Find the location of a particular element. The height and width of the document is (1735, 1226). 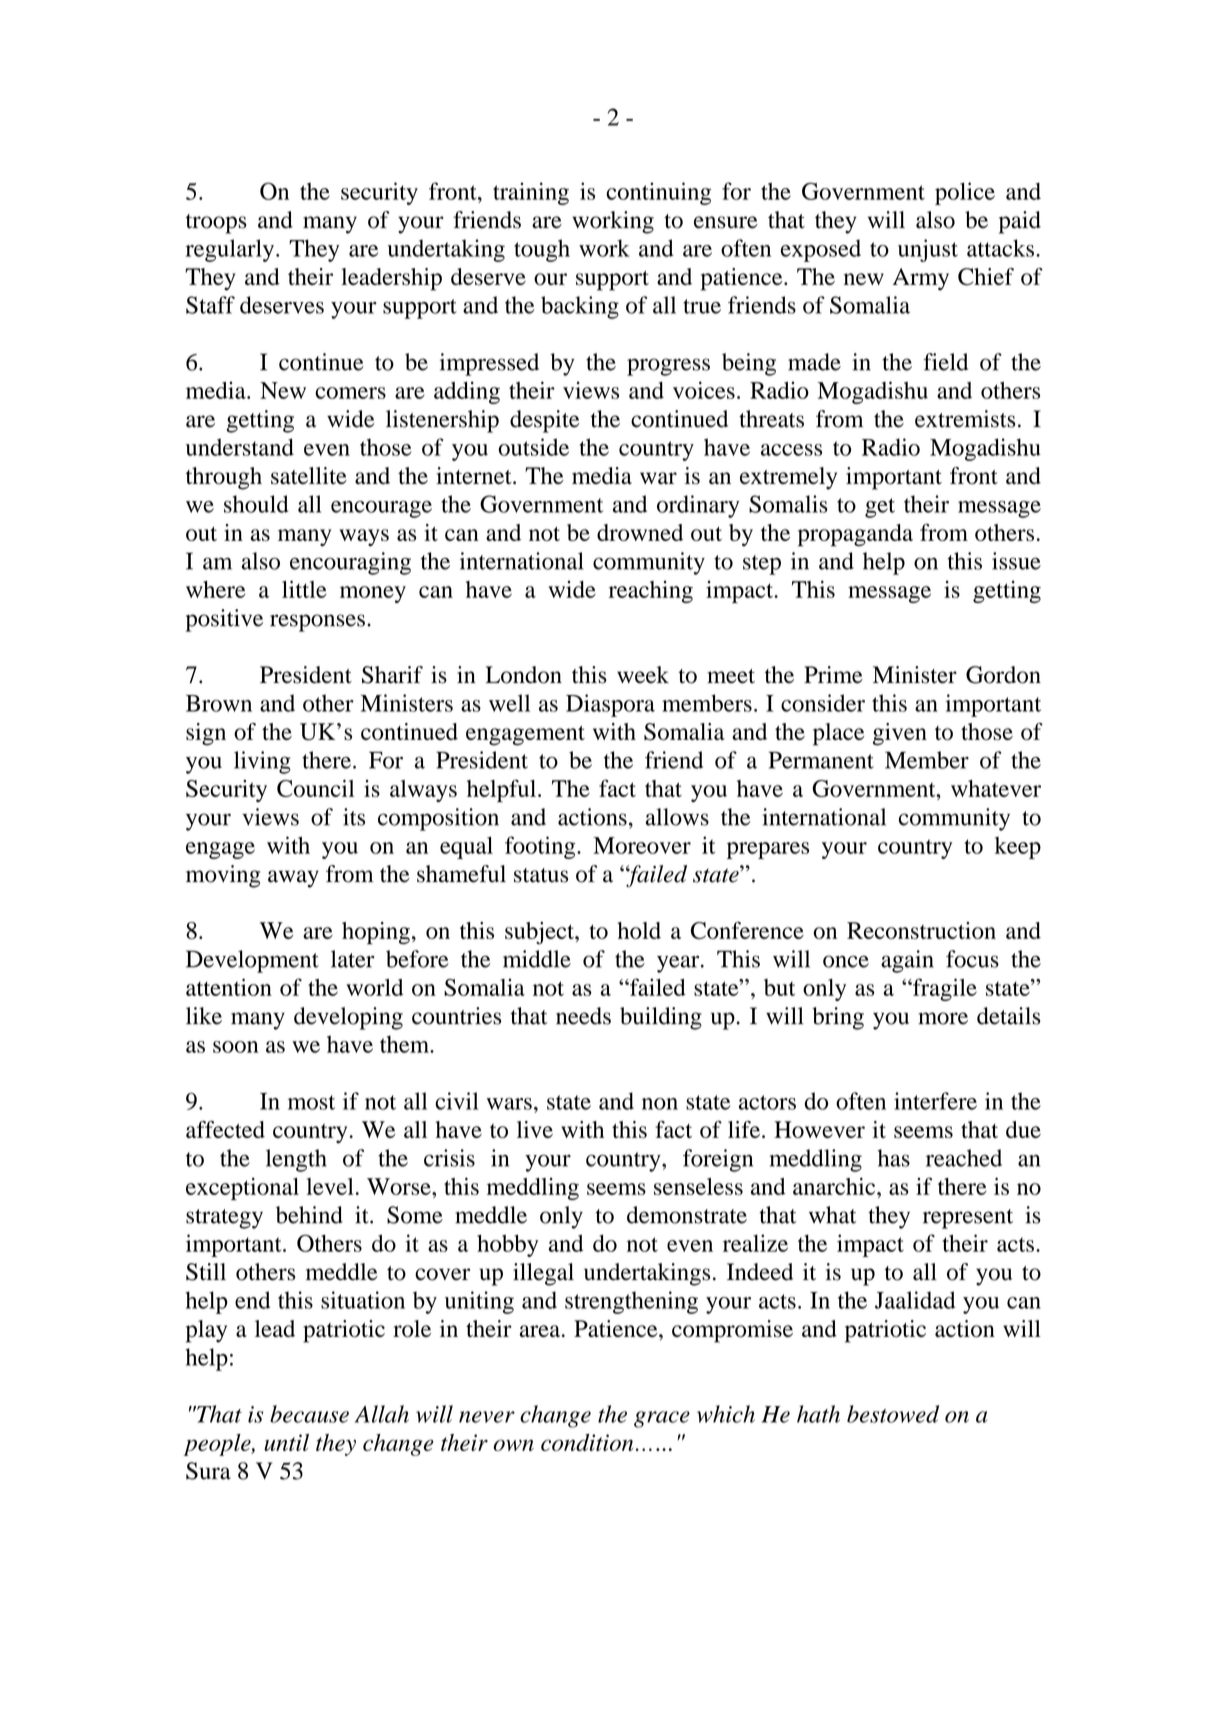

allows is located at coordinates (677, 817).
